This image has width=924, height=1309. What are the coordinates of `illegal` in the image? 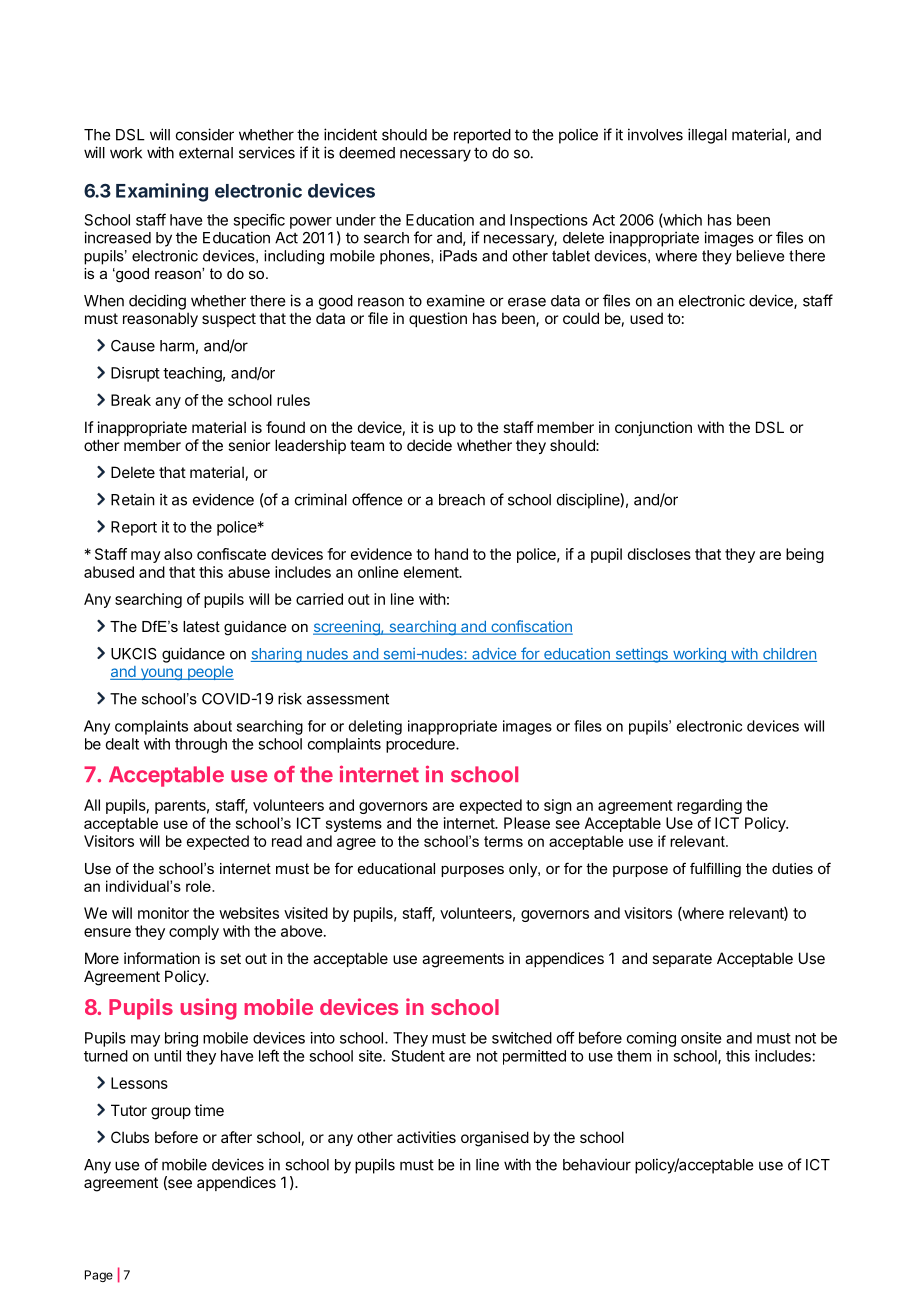 It's located at (707, 136).
